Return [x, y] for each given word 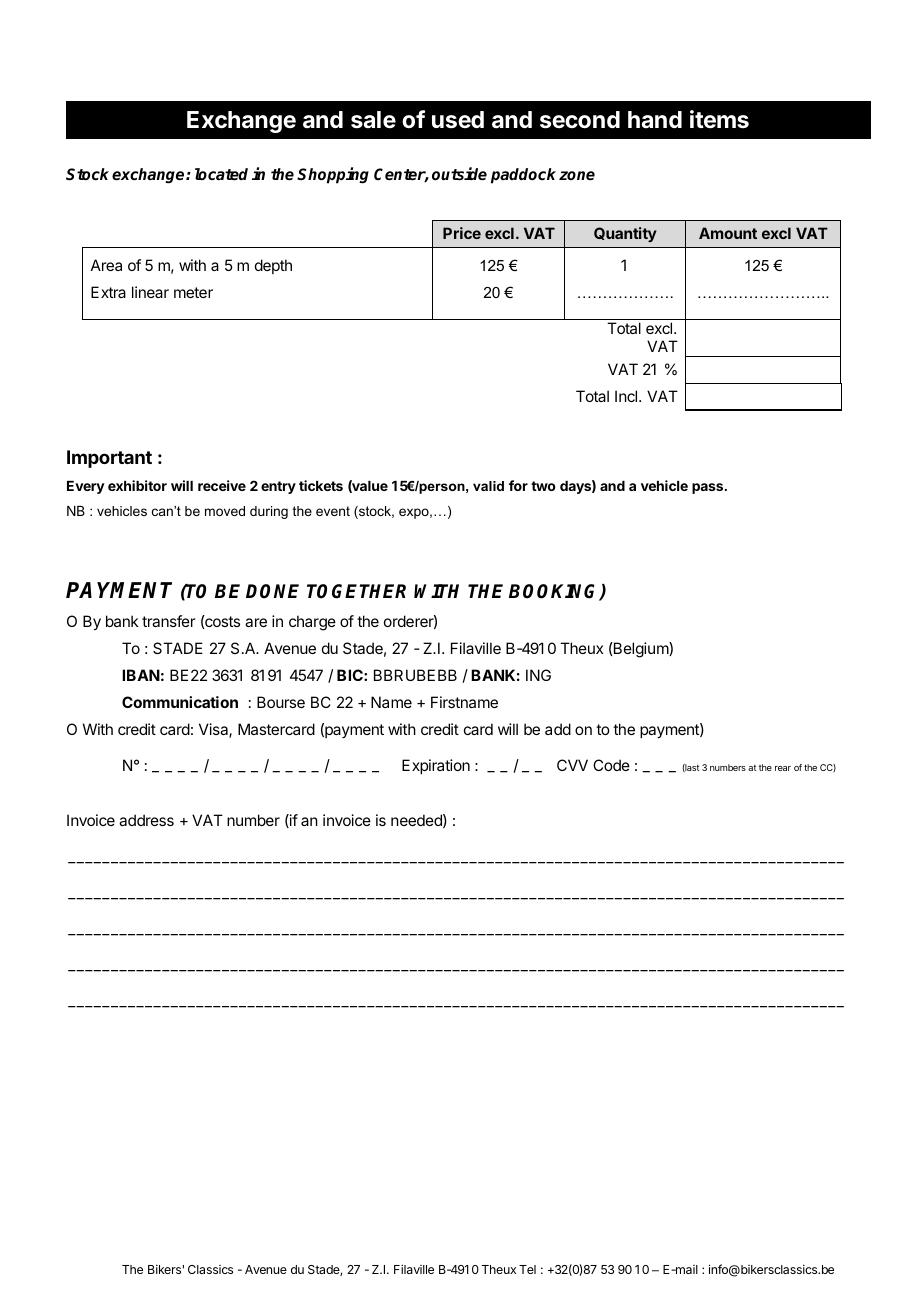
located [221, 174]
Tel [527, 1269]
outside [459, 174]
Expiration [436, 766]
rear [783, 768]
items [719, 119]
